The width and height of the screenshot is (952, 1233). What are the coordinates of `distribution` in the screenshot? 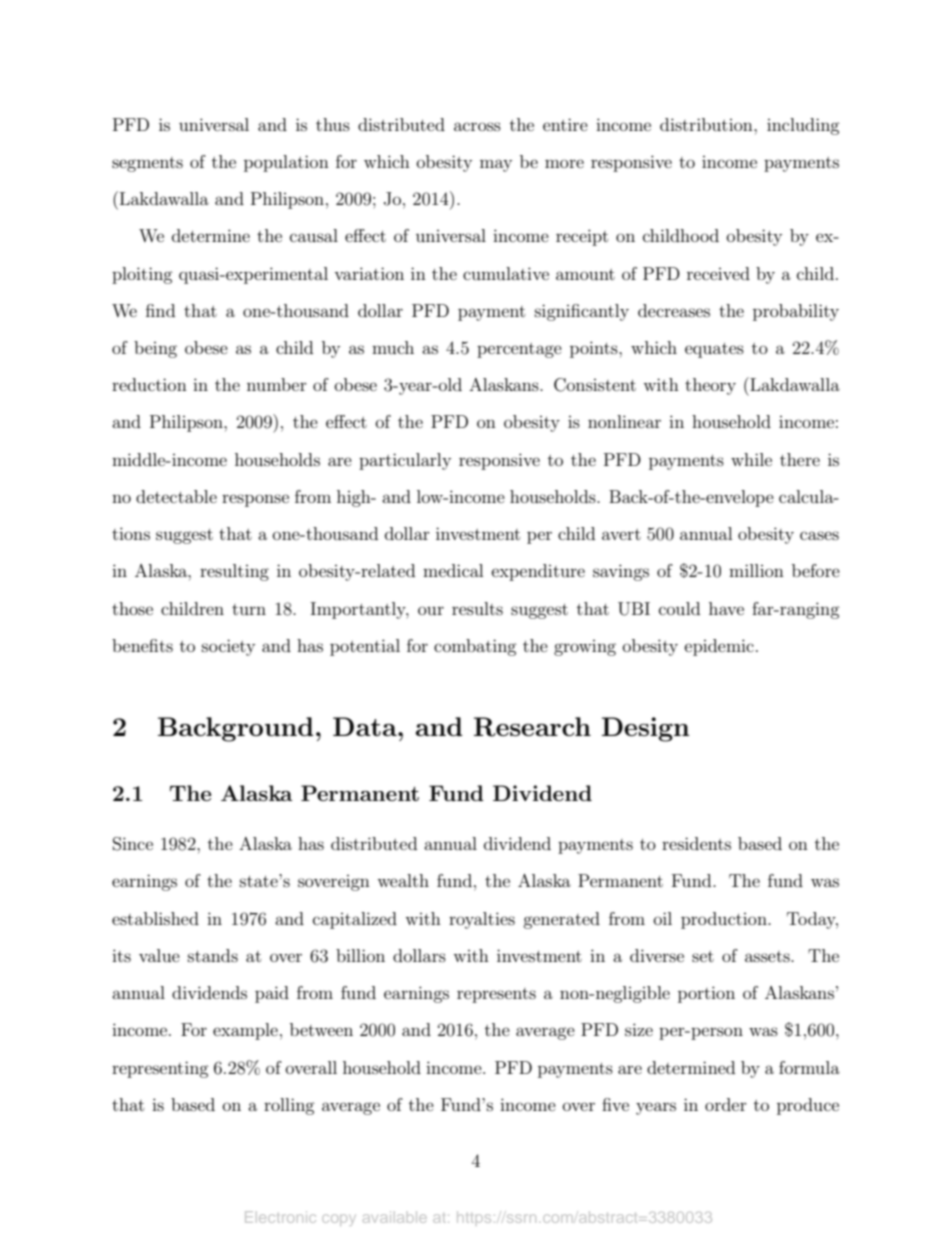 It's located at (707, 124).
